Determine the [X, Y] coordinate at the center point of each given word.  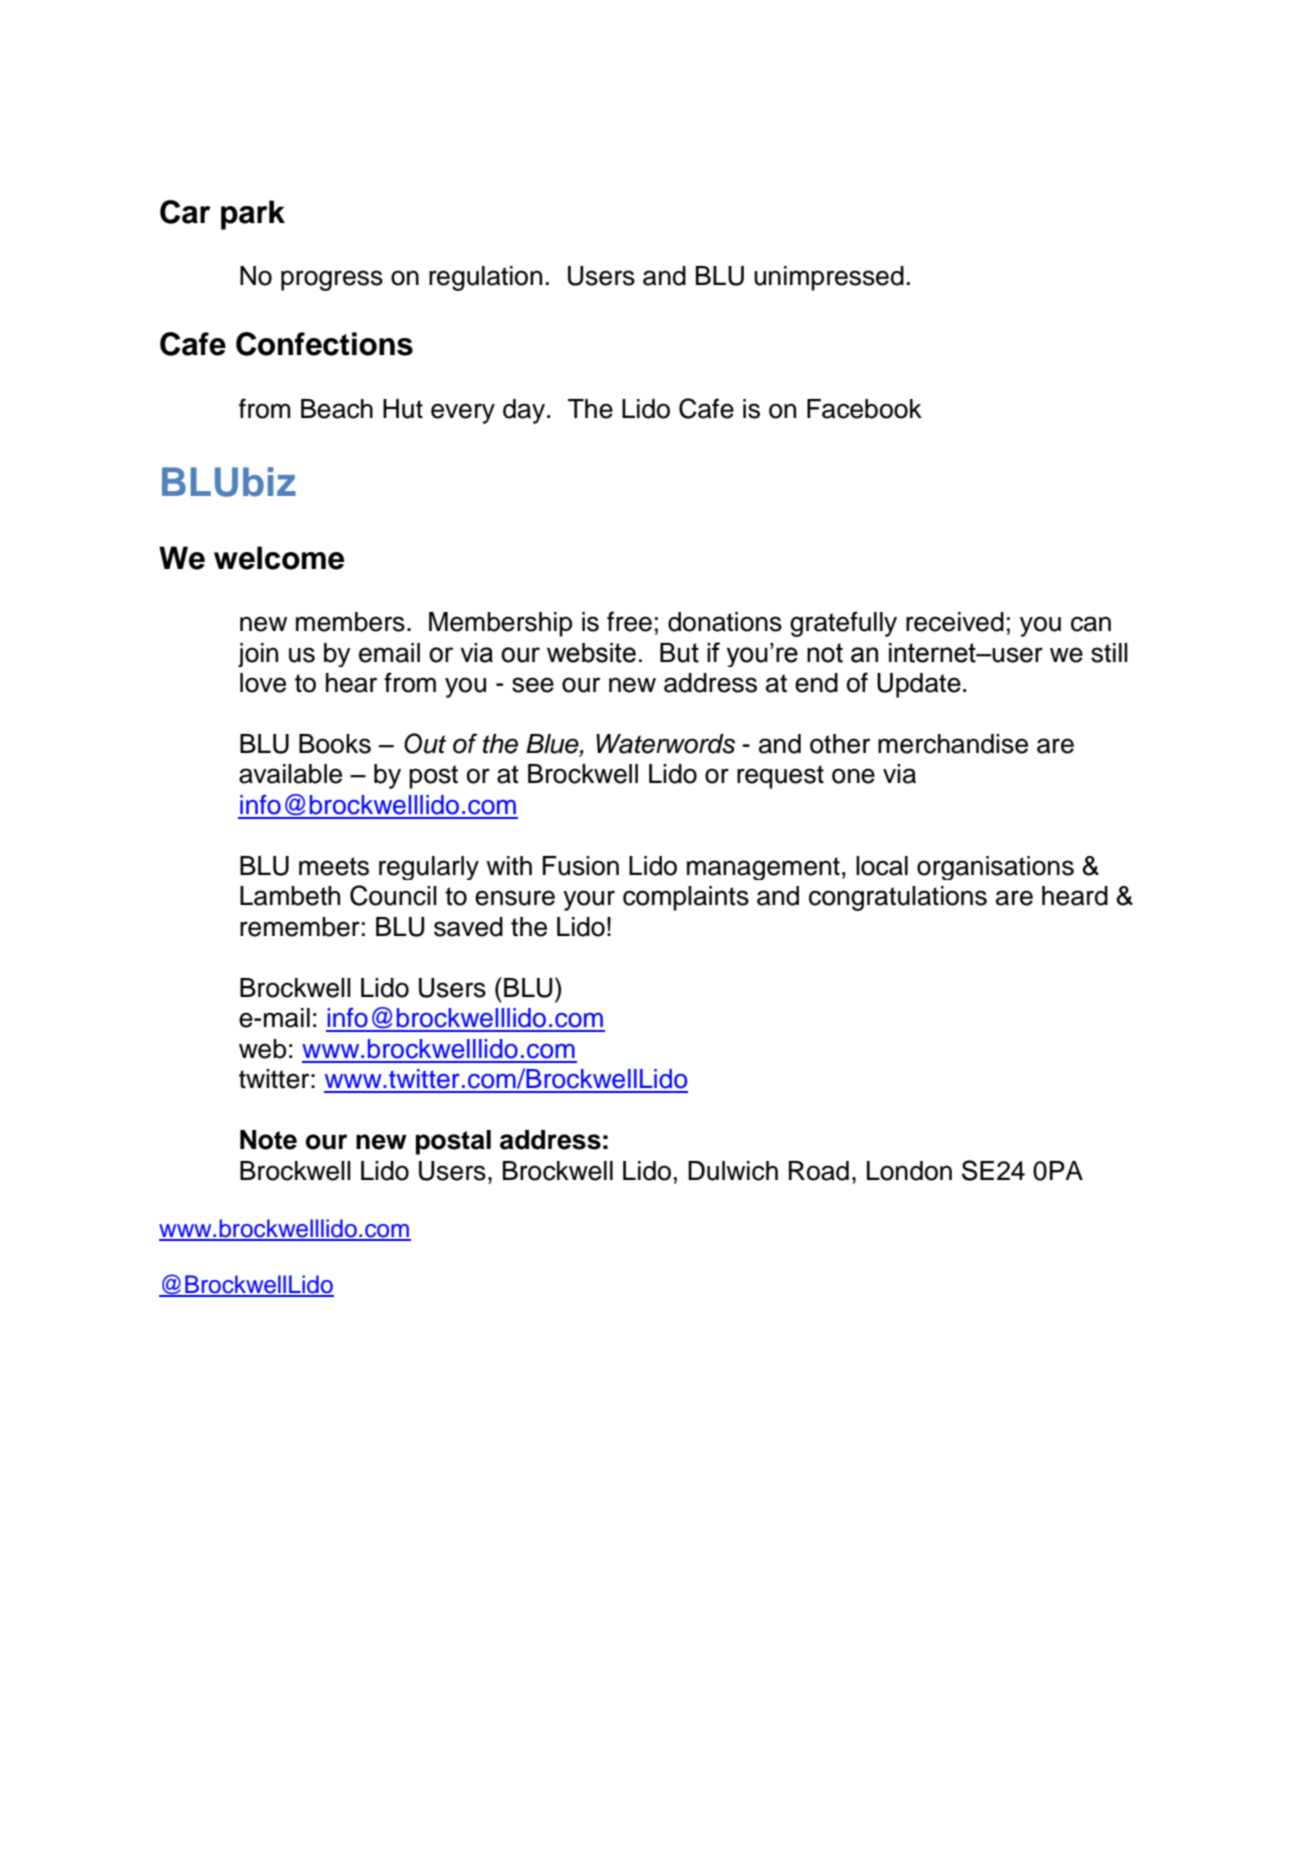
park [253, 215]
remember [300, 927]
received [955, 622]
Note [268, 1140]
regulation [485, 278]
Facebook [864, 409]
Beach [337, 409]
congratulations [898, 898]
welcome [279, 558]
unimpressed [829, 278]
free [629, 621]
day [525, 411]
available [290, 774]
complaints [686, 898]
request [780, 777]
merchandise [953, 744]
